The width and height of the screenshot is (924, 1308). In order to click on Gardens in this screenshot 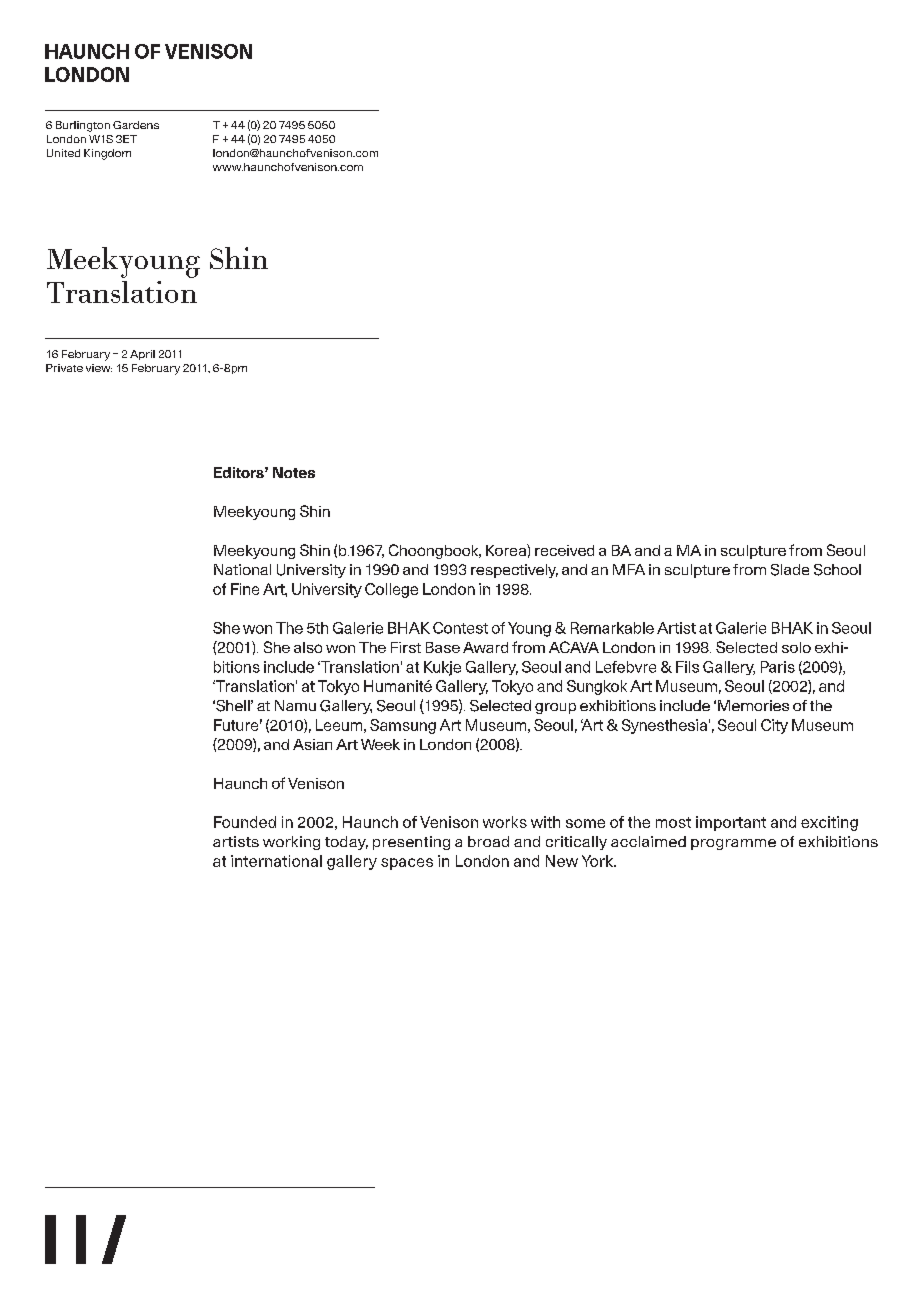, I will do `click(136, 125)`.
